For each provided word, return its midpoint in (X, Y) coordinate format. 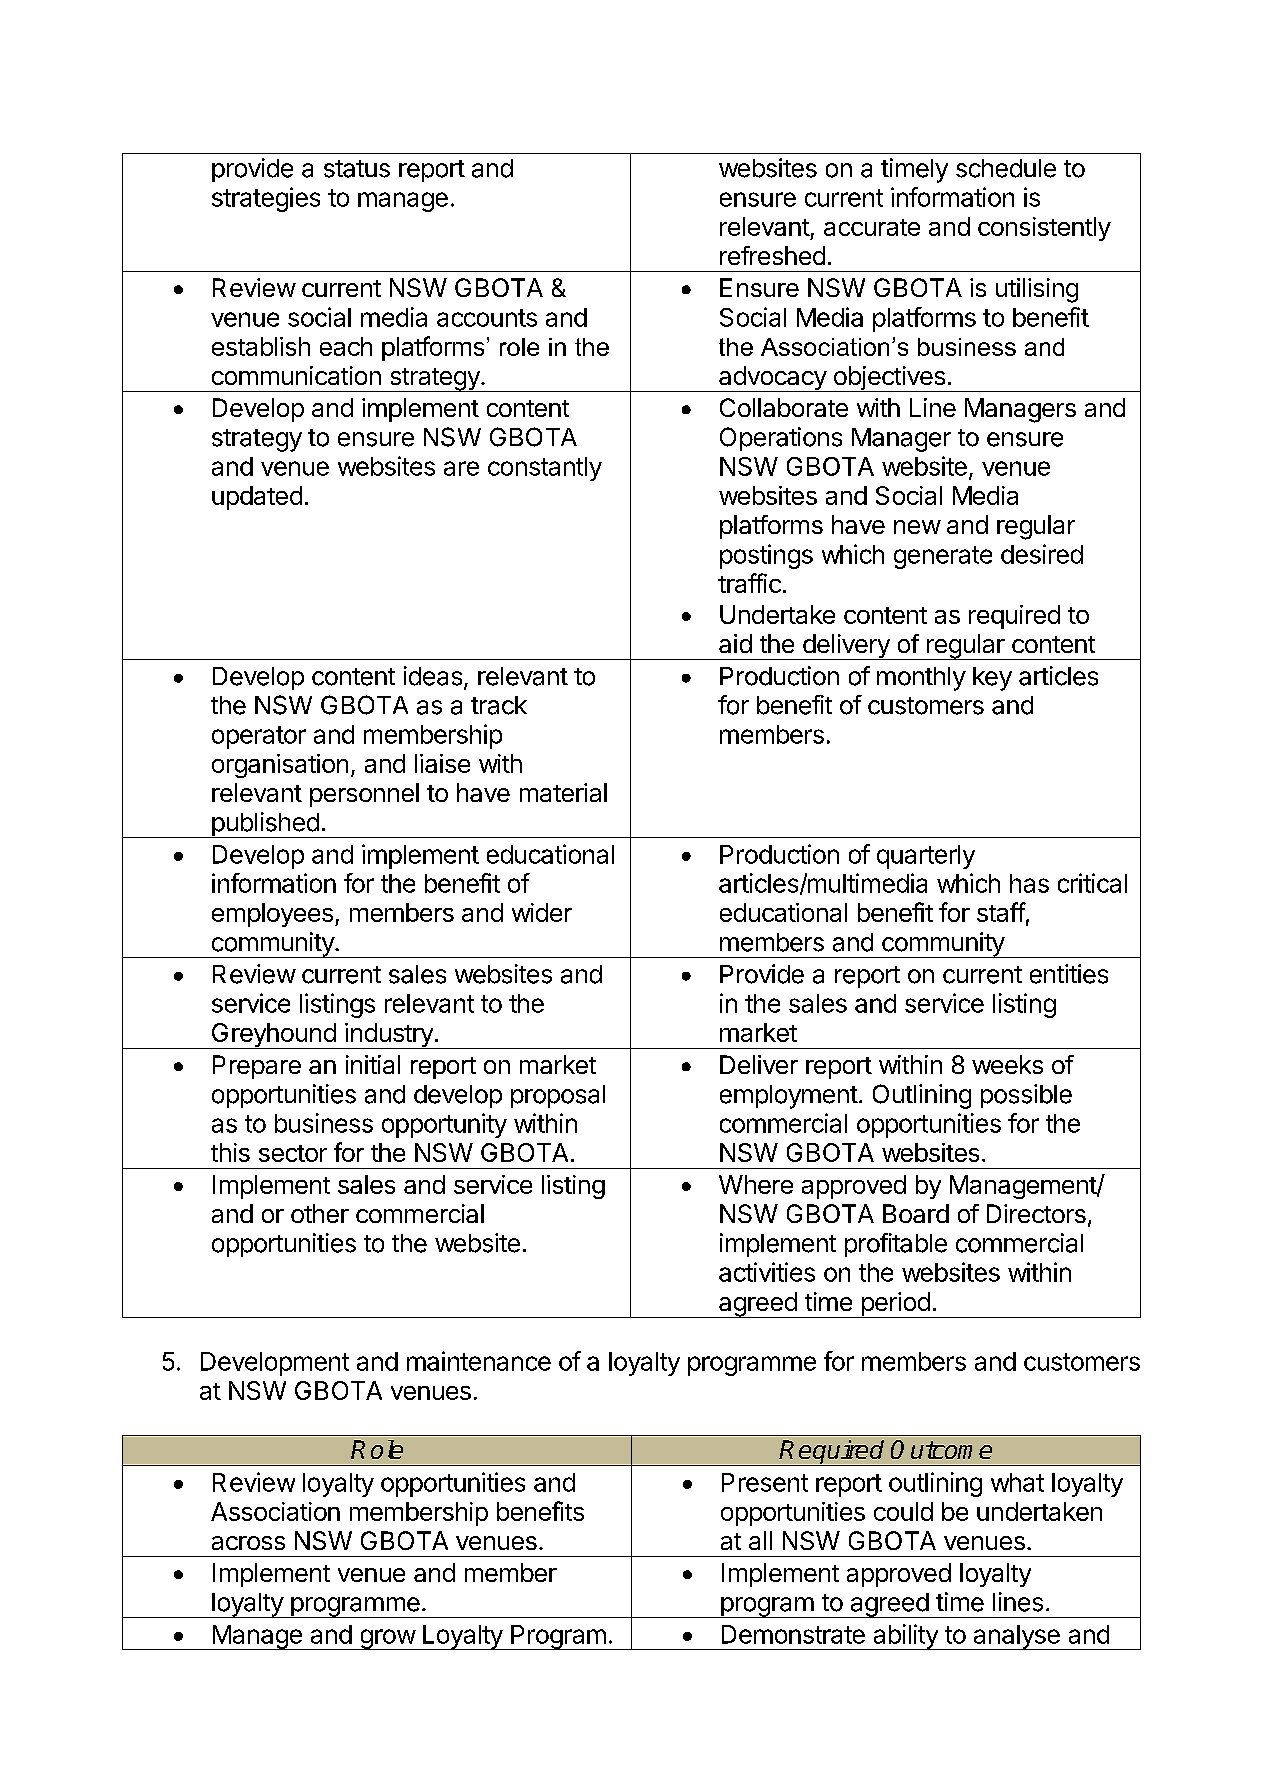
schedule (1006, 168)
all (760, 1540)
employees (272, 915)
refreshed (772, 255)
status (357, 169)
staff (1001, 912)
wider (542, 912)
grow (387, 1639)
